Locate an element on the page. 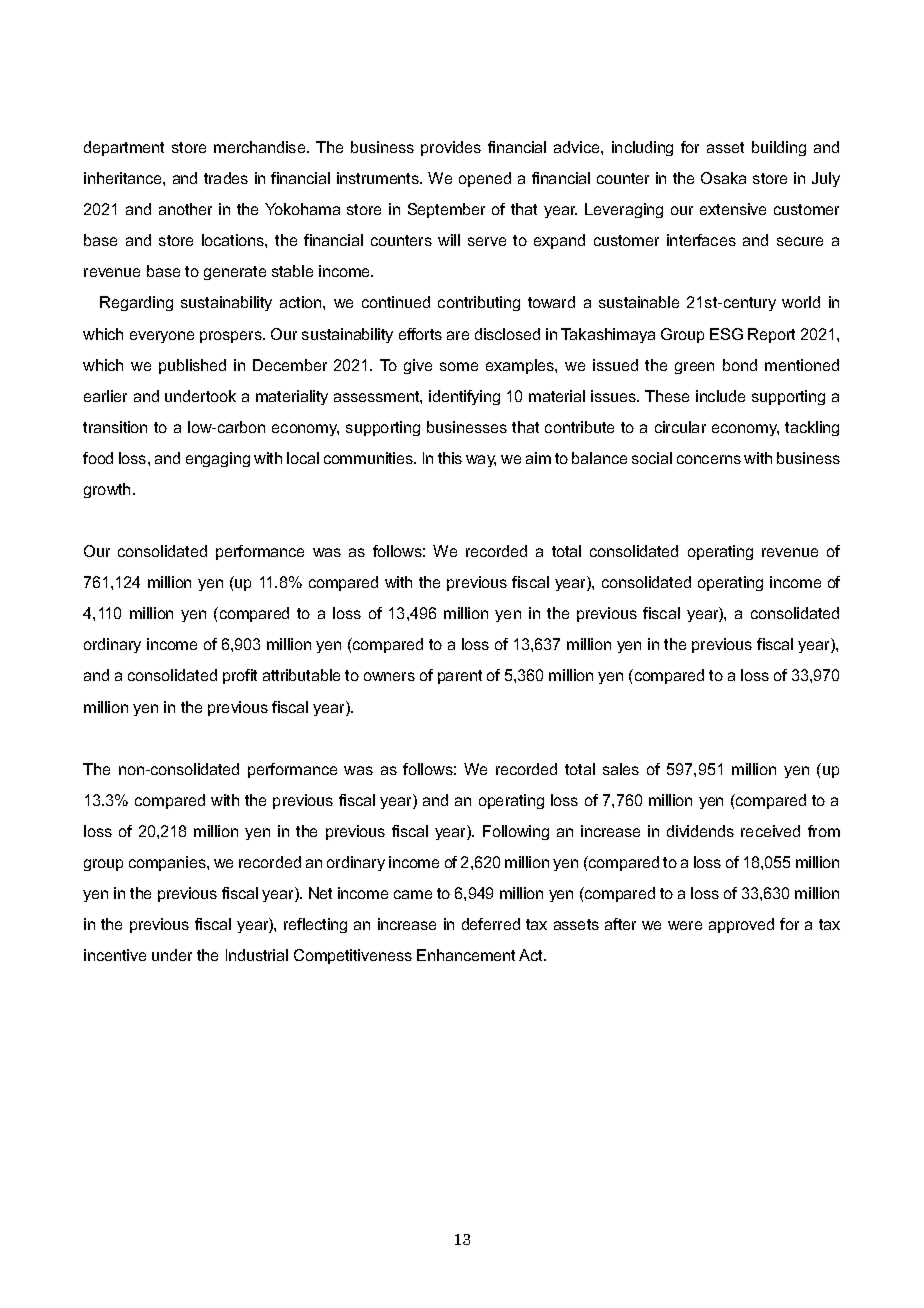  parent is located at coordinates (460, 677).
